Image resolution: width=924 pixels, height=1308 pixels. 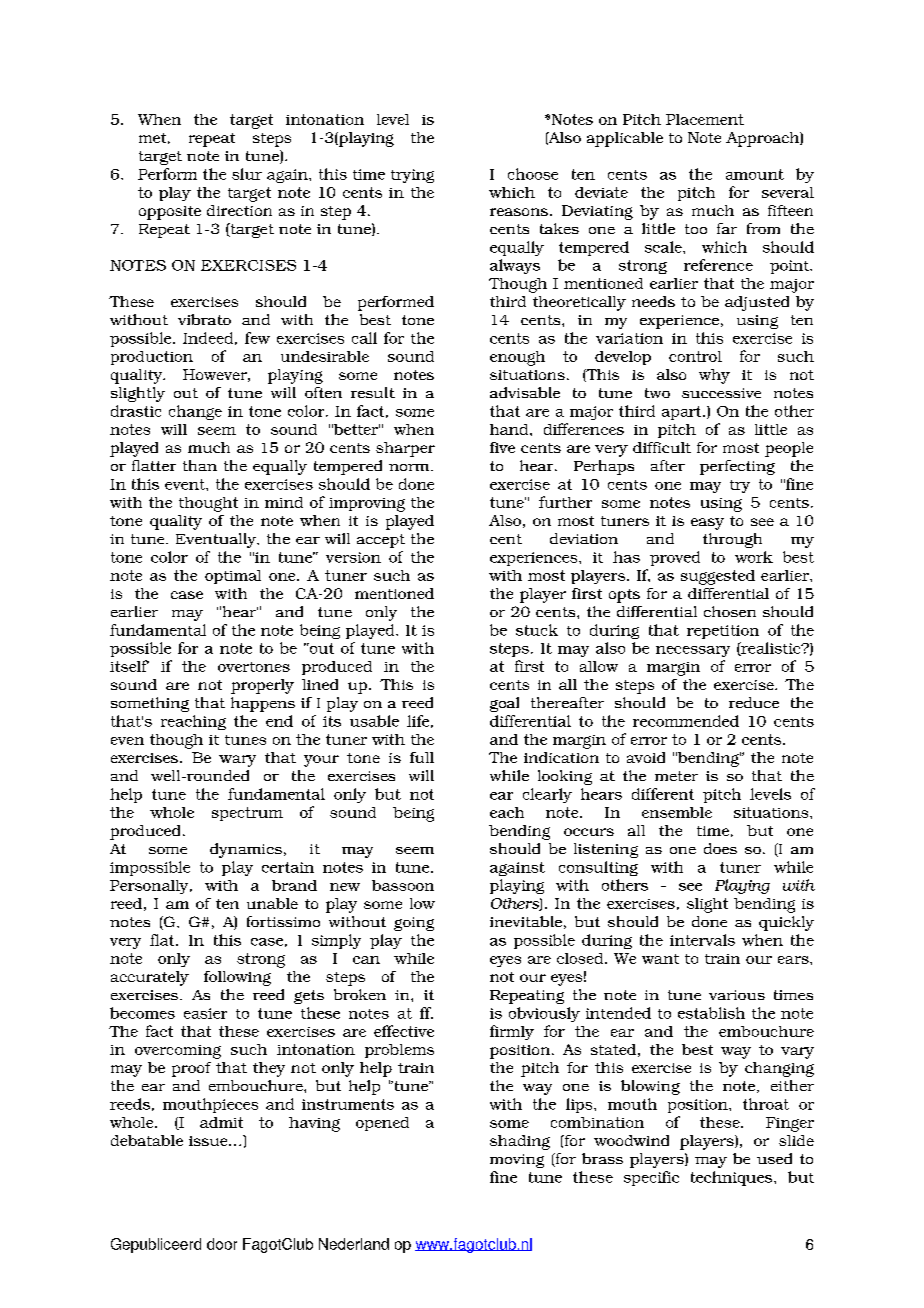 What do you see at coordinates (705, 119) in the page?
I see `Placement` at bounding box center [705, 119].
